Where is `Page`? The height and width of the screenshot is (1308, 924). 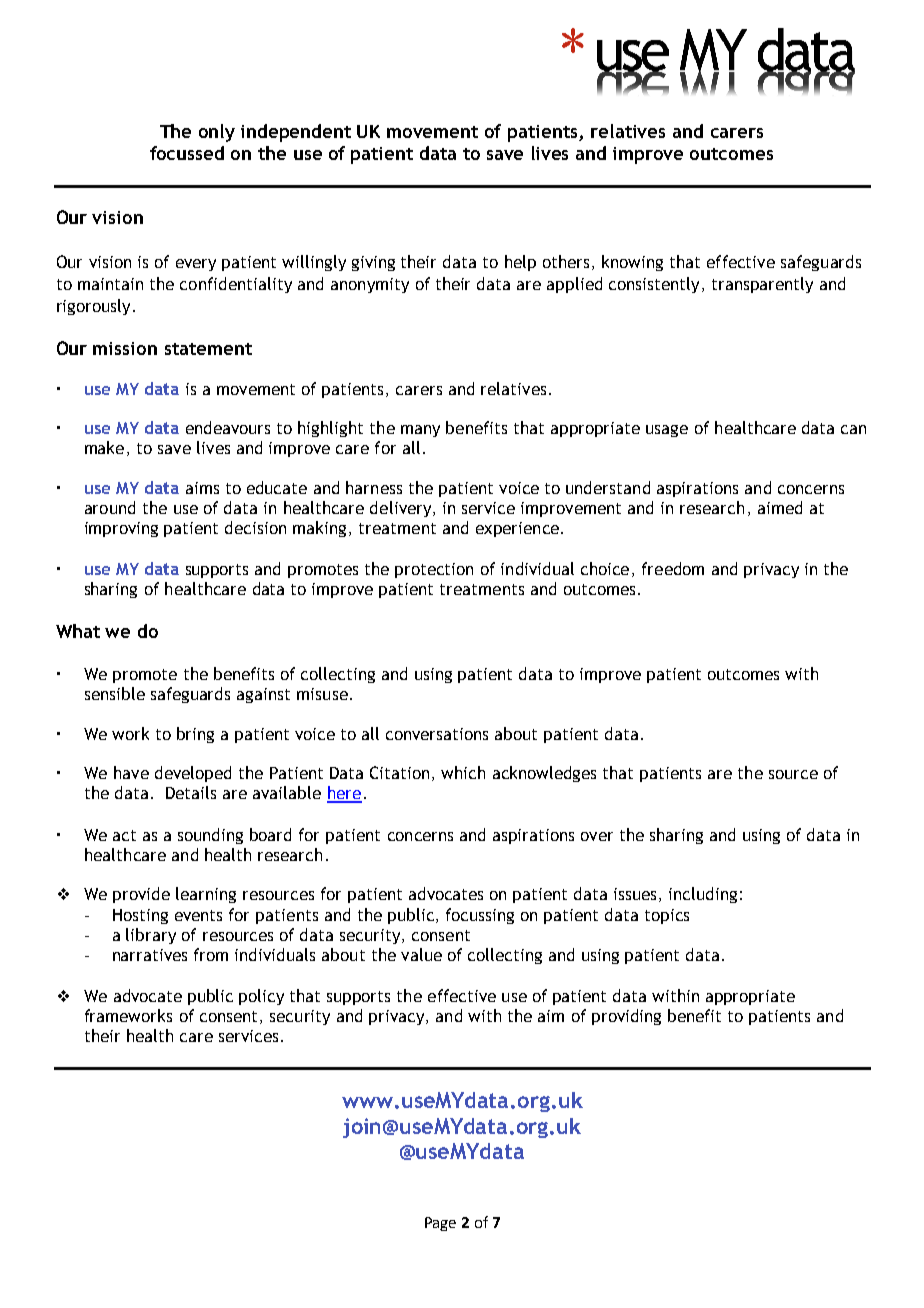
Page is located at coordinates (440, 1224).
